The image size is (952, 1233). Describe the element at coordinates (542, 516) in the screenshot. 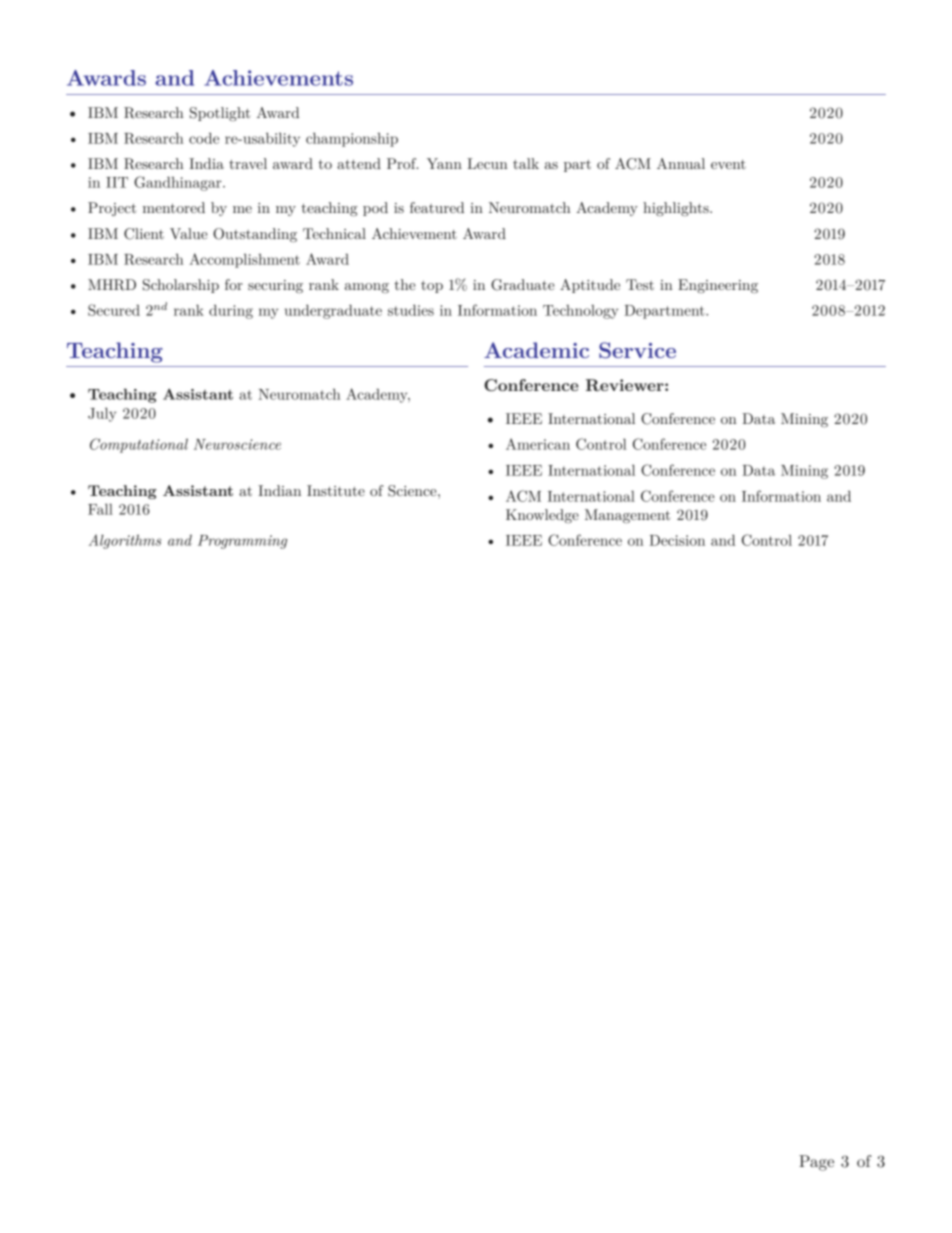

I see `Knowledge` at that location.
